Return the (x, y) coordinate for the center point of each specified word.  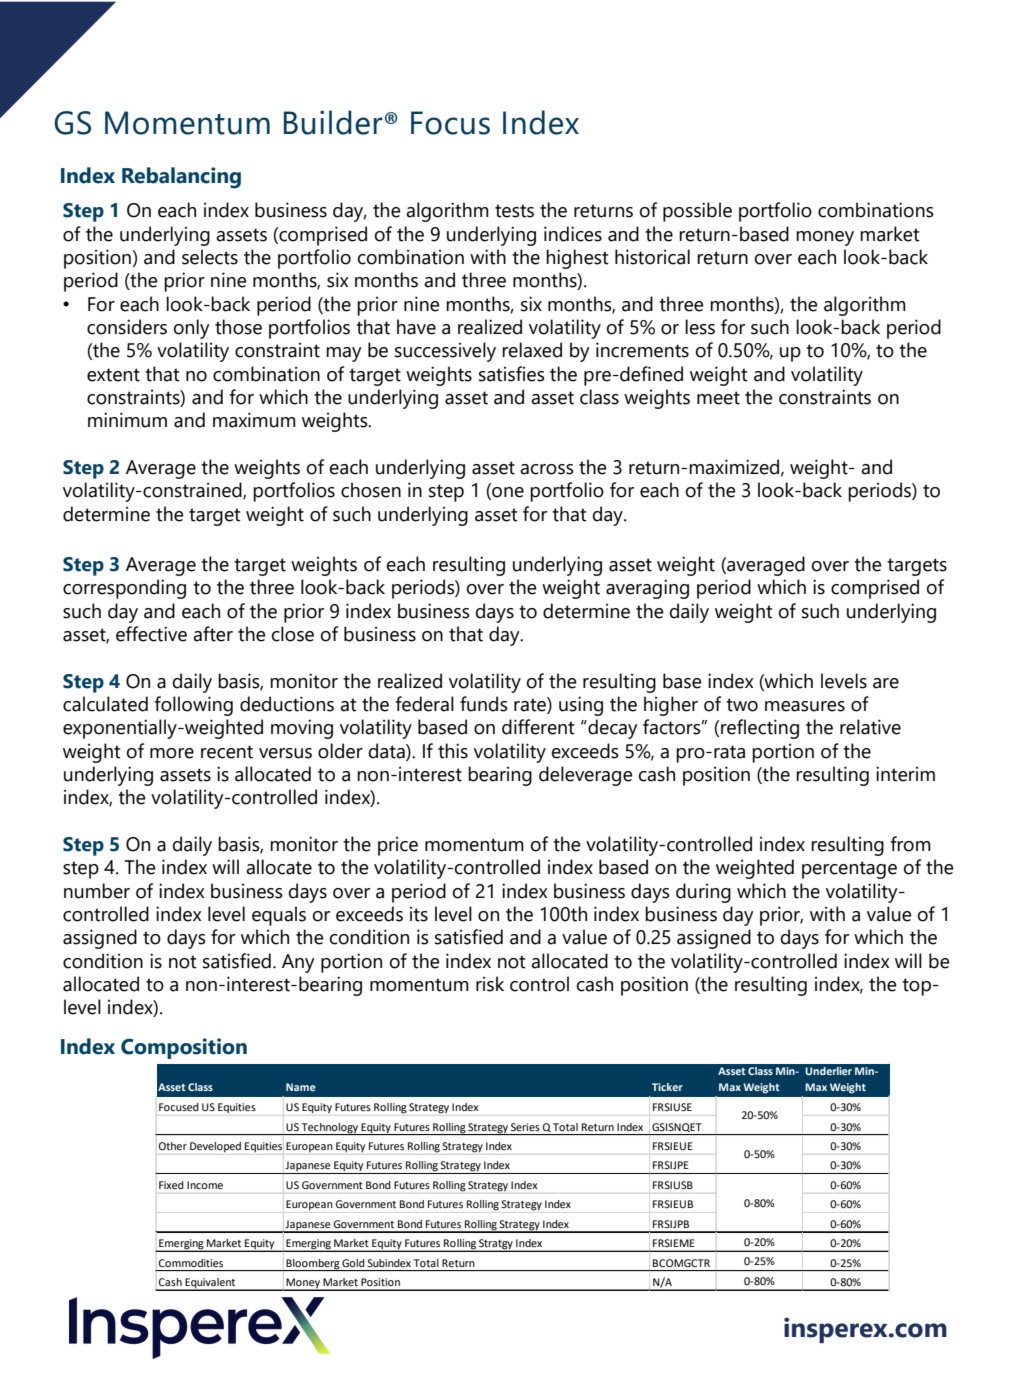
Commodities (190, 1263)
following (193, 706)
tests (514, 211)
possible (697, 212)
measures (805, 706)
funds (484, 704)
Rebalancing (181, 178)
